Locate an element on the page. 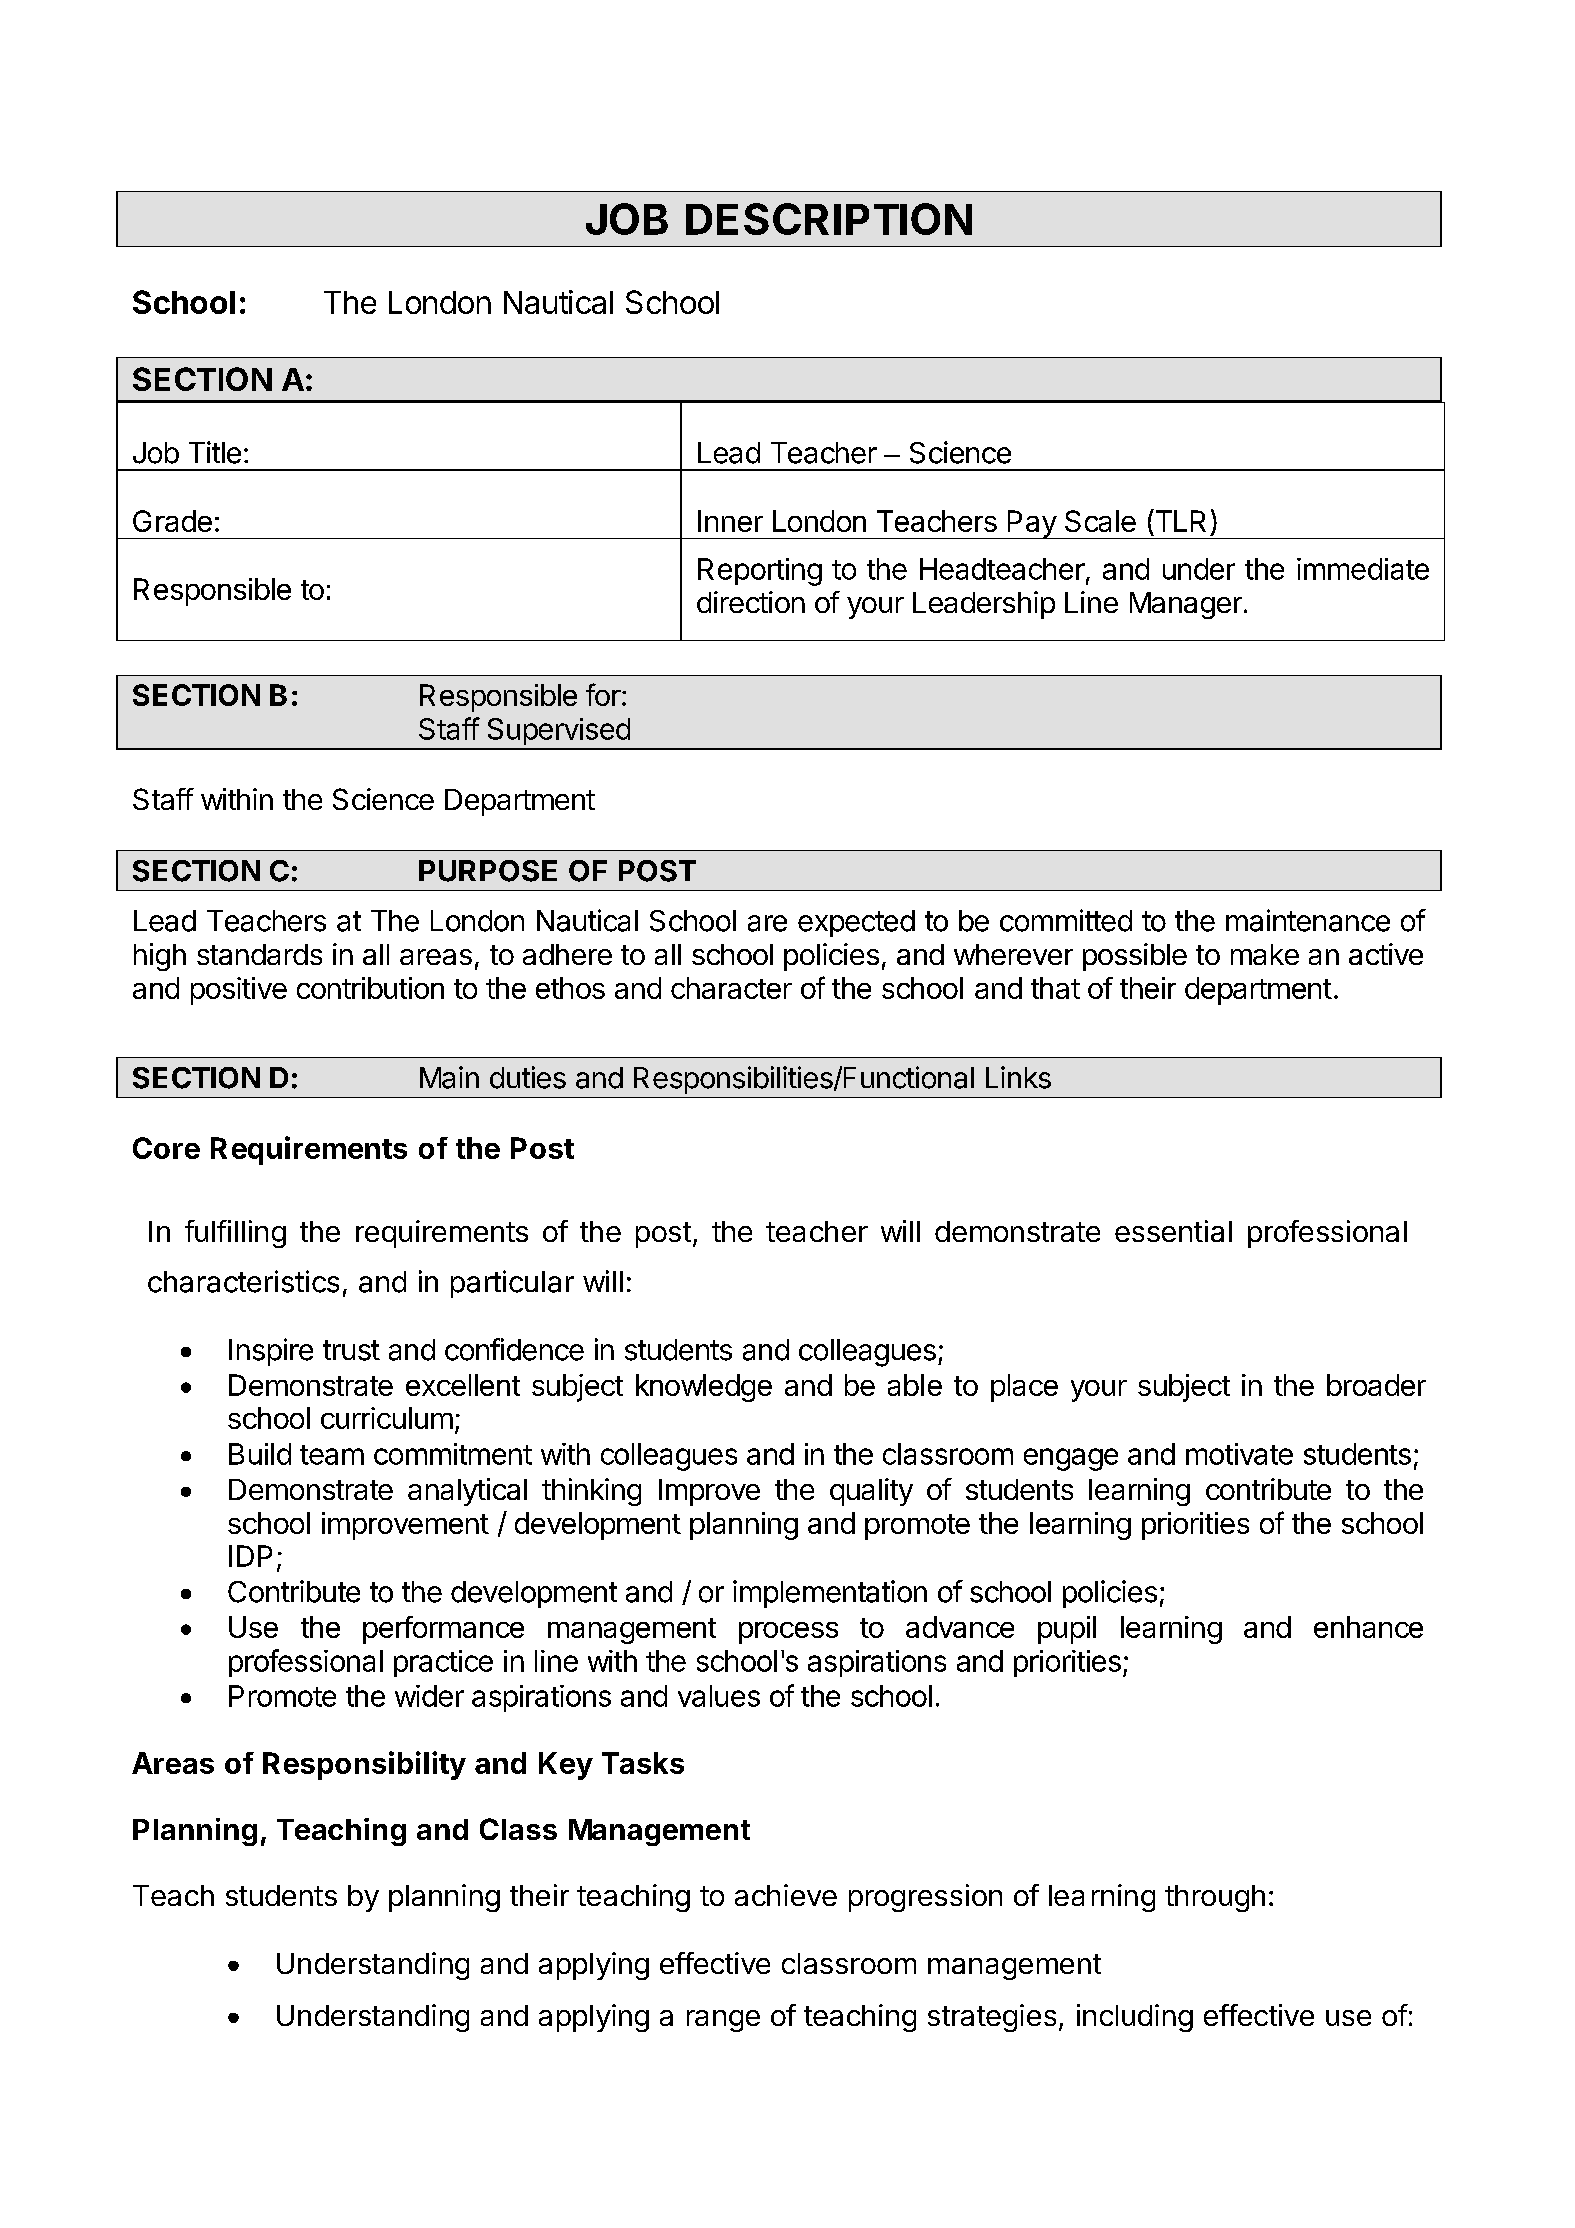 Image resolution: width=1575 pixels, height=2228 pixels. DESCRIPTION is located at coordinates (829, 219).
